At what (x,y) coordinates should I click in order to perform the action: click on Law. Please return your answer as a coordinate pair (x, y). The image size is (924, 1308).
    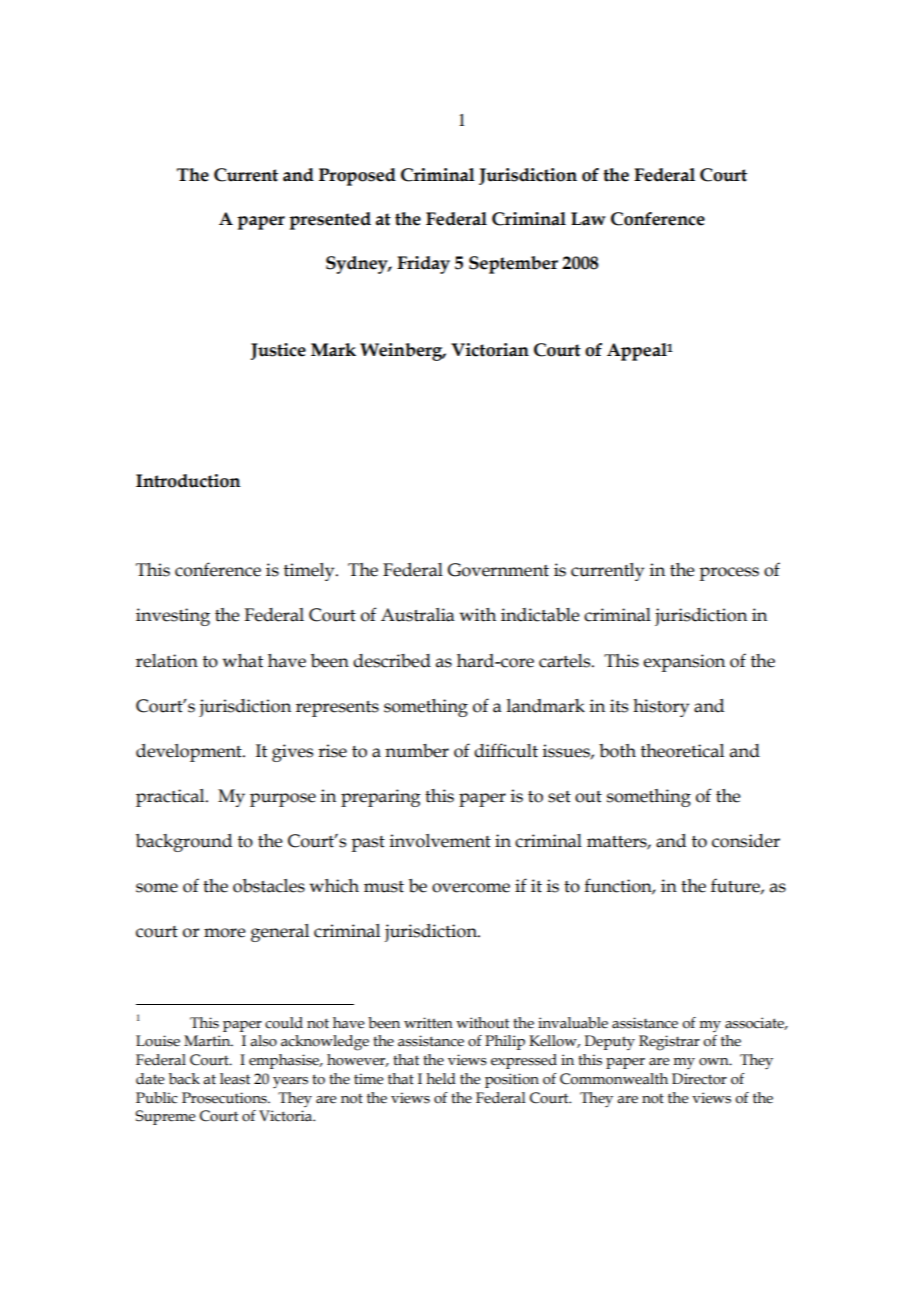
    Looking at the image, I should click on (588, 219).
